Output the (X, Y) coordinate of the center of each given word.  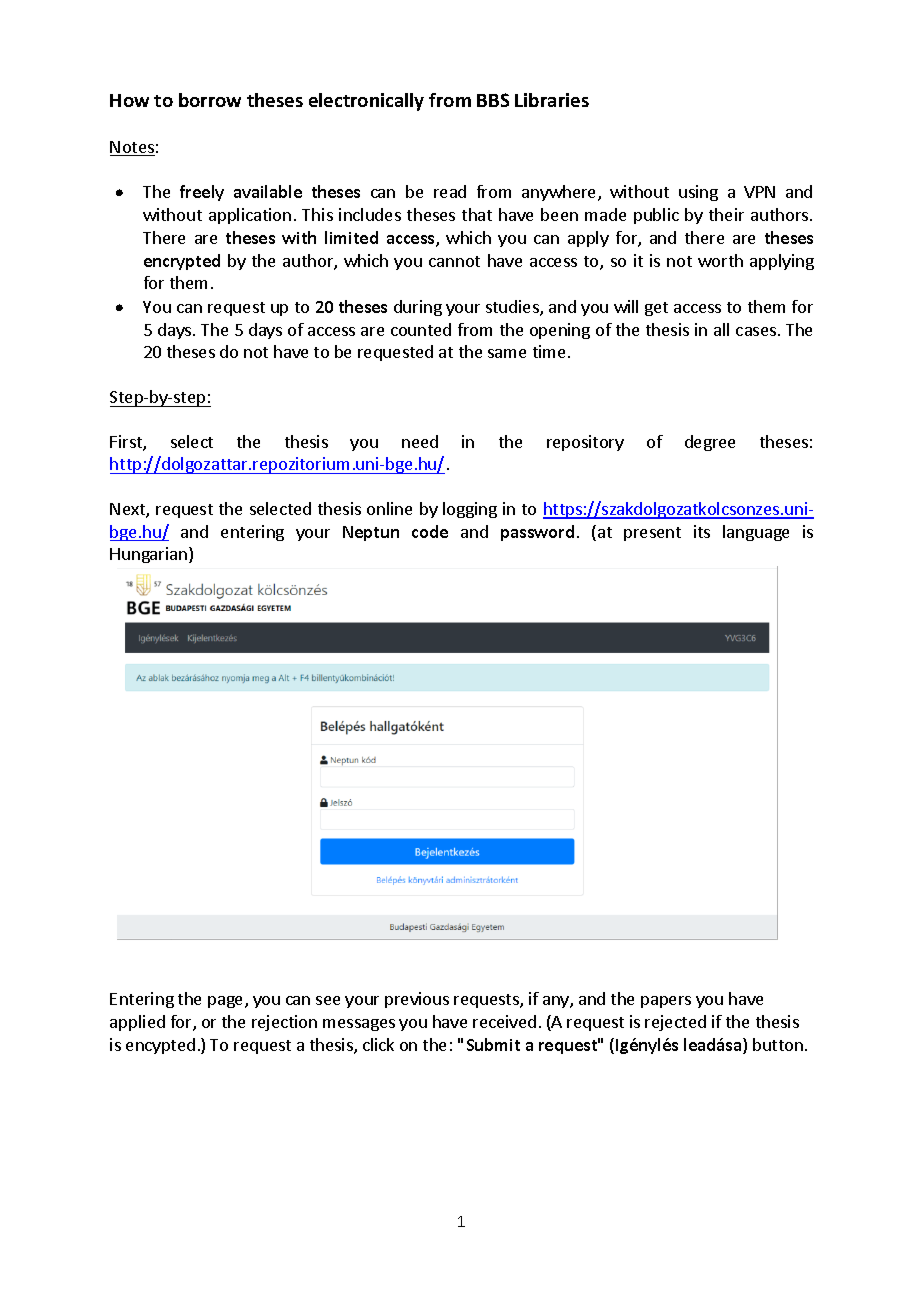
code (430, 531)
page (227, 1002)
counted (421, 329)
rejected (675, 1023)
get (656, 309)
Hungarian (150, 555)
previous (417, 1000)
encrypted (182, 262)
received (504, 1021)
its (702, 531)
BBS (493, 100)
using (698, 193)
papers (666, 1002)
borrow (210, 100)
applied (137, 1023)
